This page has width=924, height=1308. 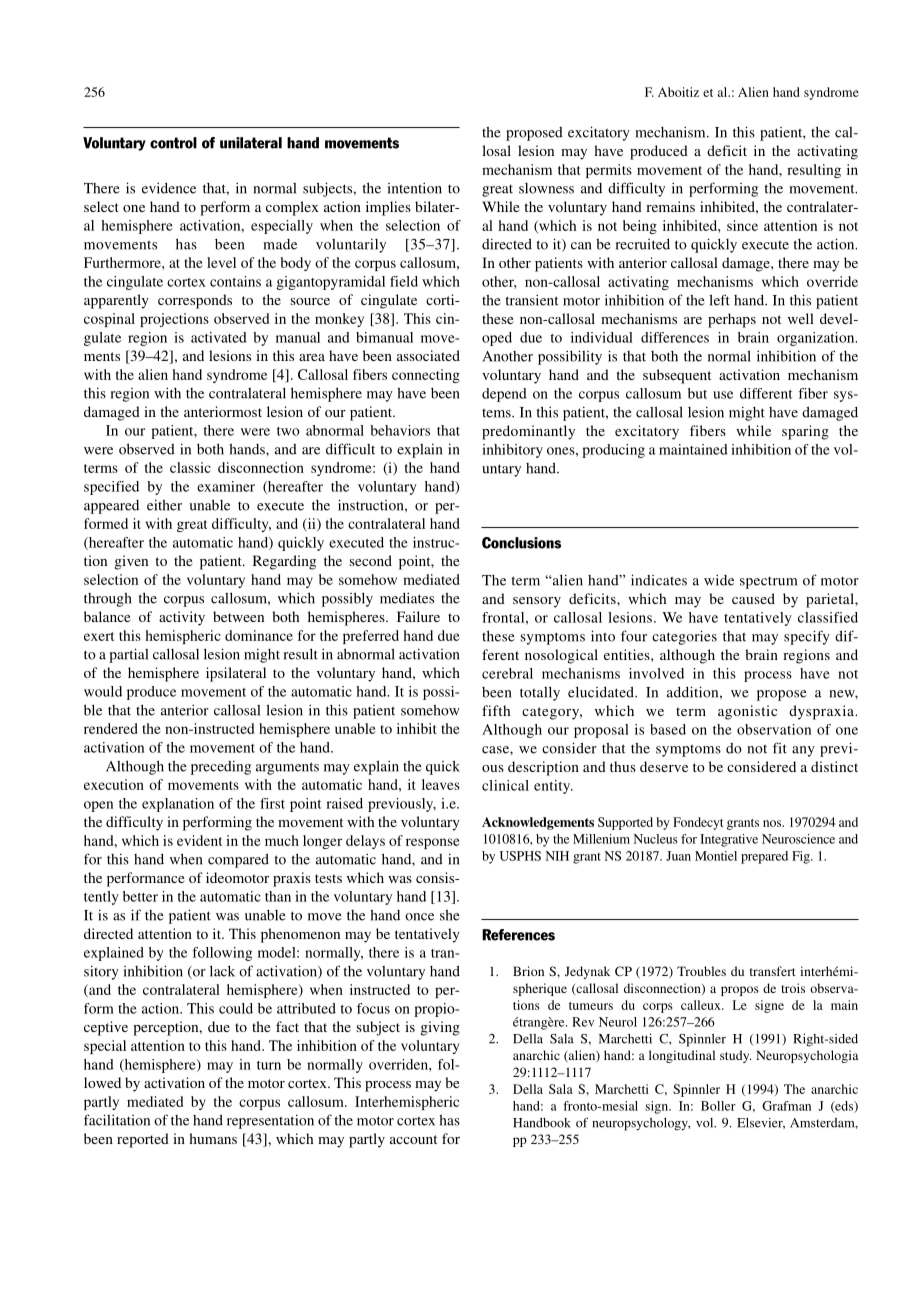 I want to click on predominantly, so click(x=528, y=432).
